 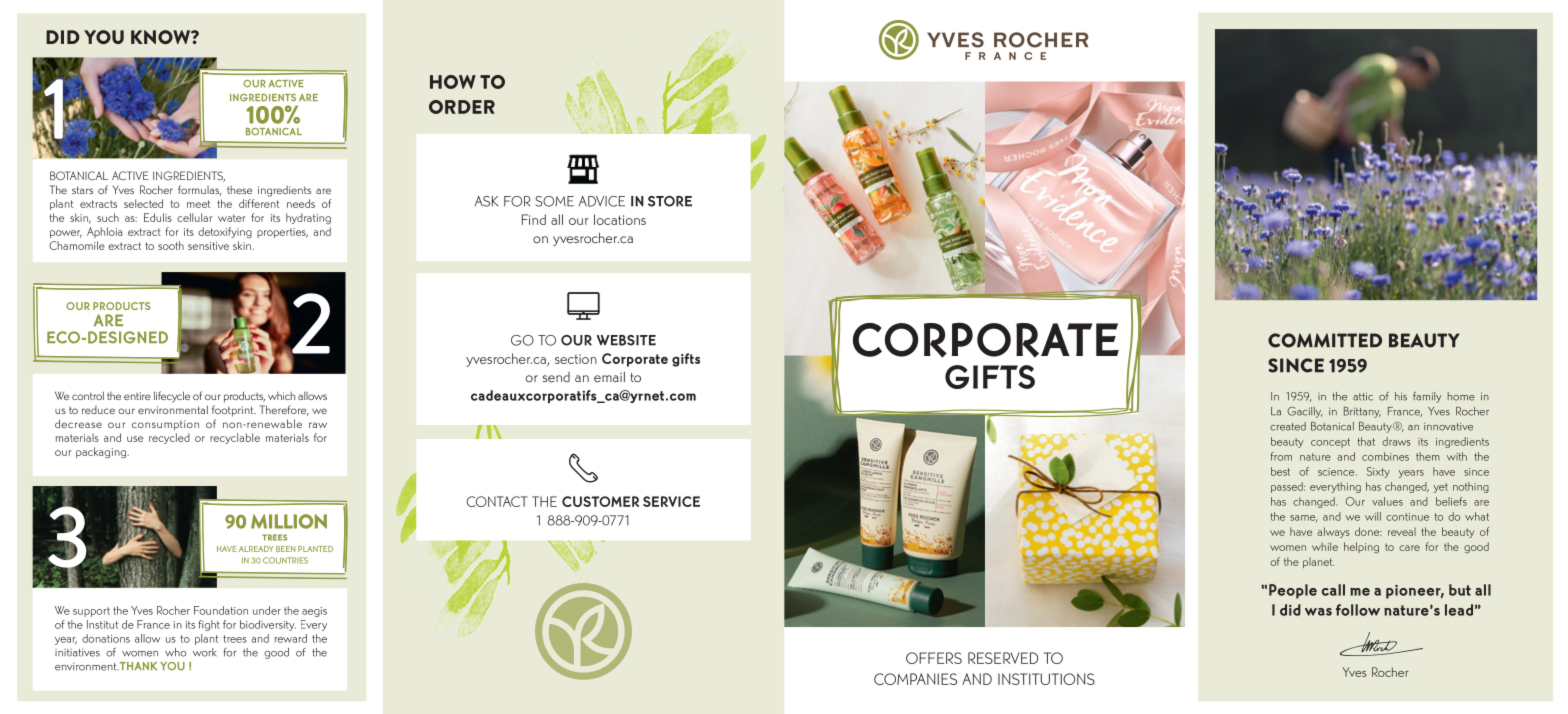 I want to click on SERVICE, so click(x=671, y=501).
